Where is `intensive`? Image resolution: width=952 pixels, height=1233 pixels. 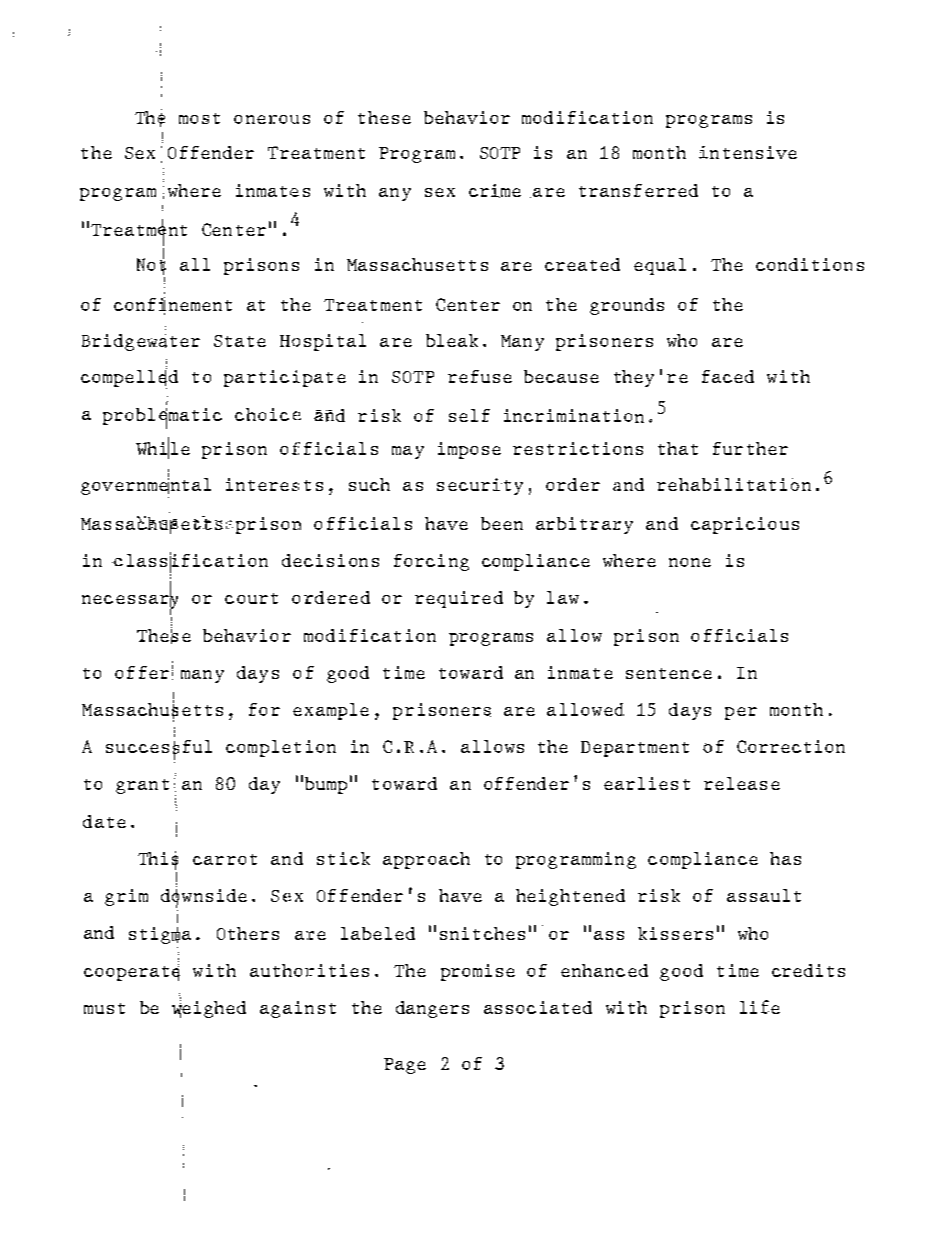 intensive is located at coordinates (748, 152).
